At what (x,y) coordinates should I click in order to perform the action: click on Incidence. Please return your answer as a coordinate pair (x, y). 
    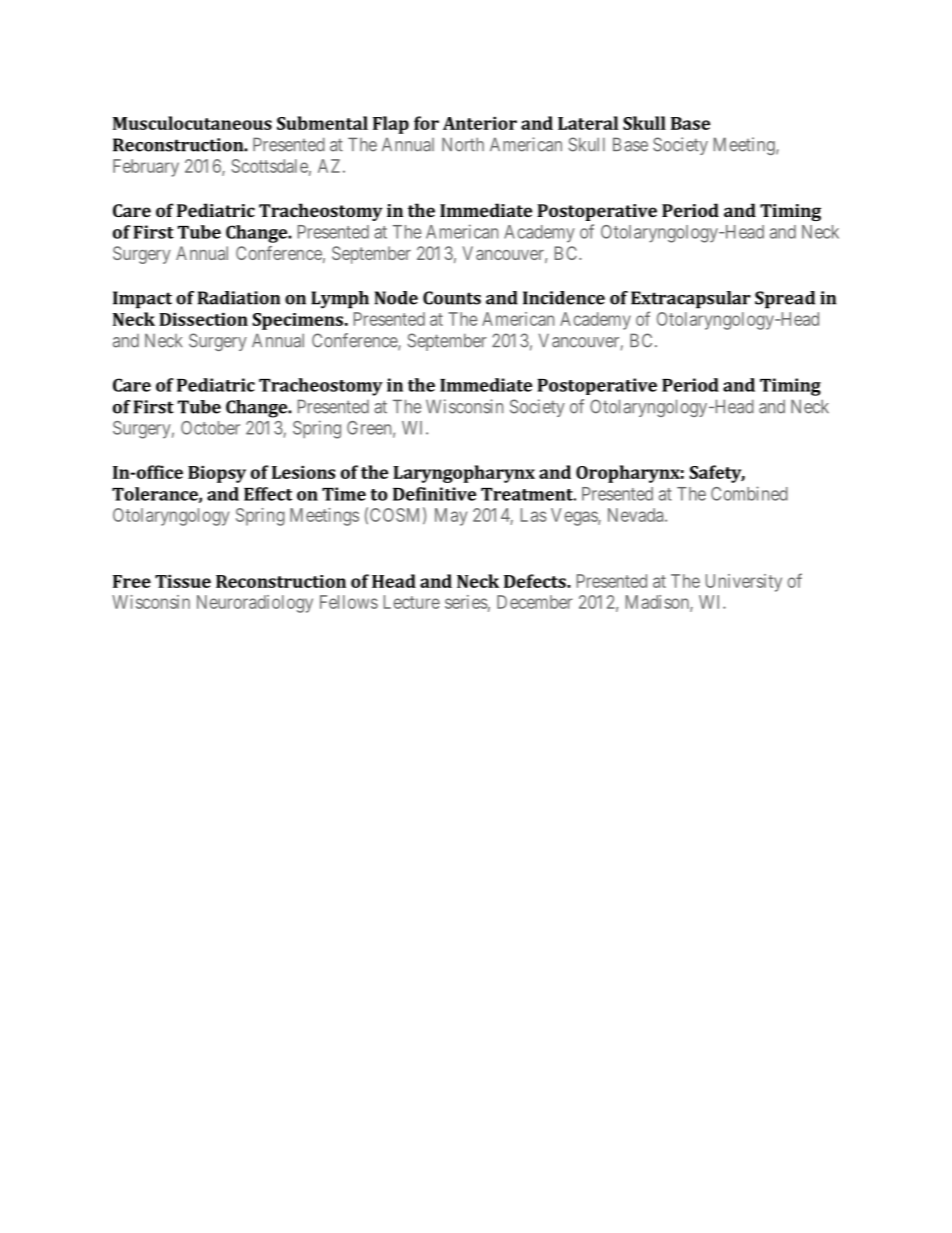
    Looking at the image, I should click on (564, 298).
